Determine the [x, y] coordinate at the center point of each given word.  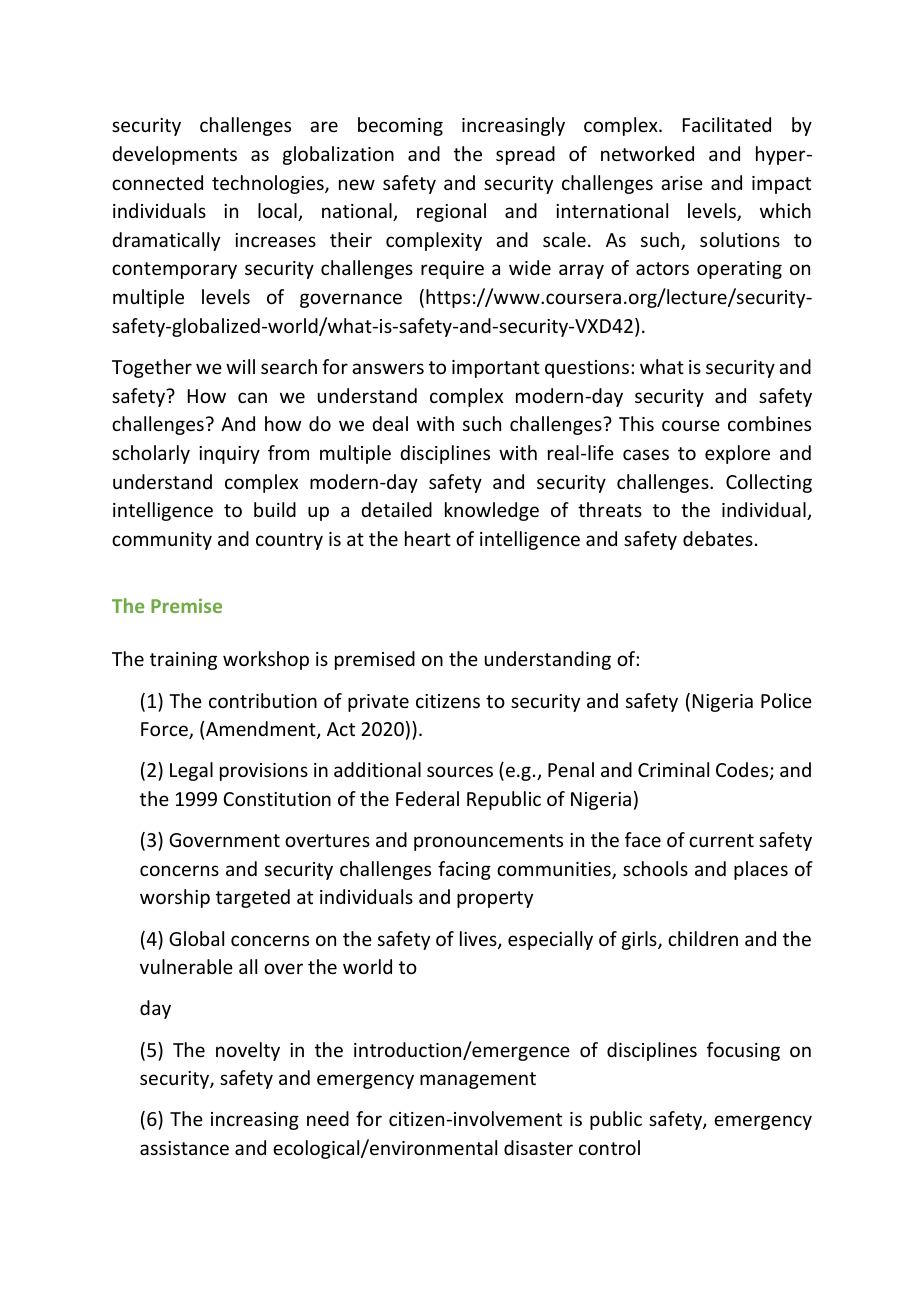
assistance [184, 1148]
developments [174, 155]
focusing [743, 1051]
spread [525, 155]
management [478, 1080]
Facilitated [727, 124]
